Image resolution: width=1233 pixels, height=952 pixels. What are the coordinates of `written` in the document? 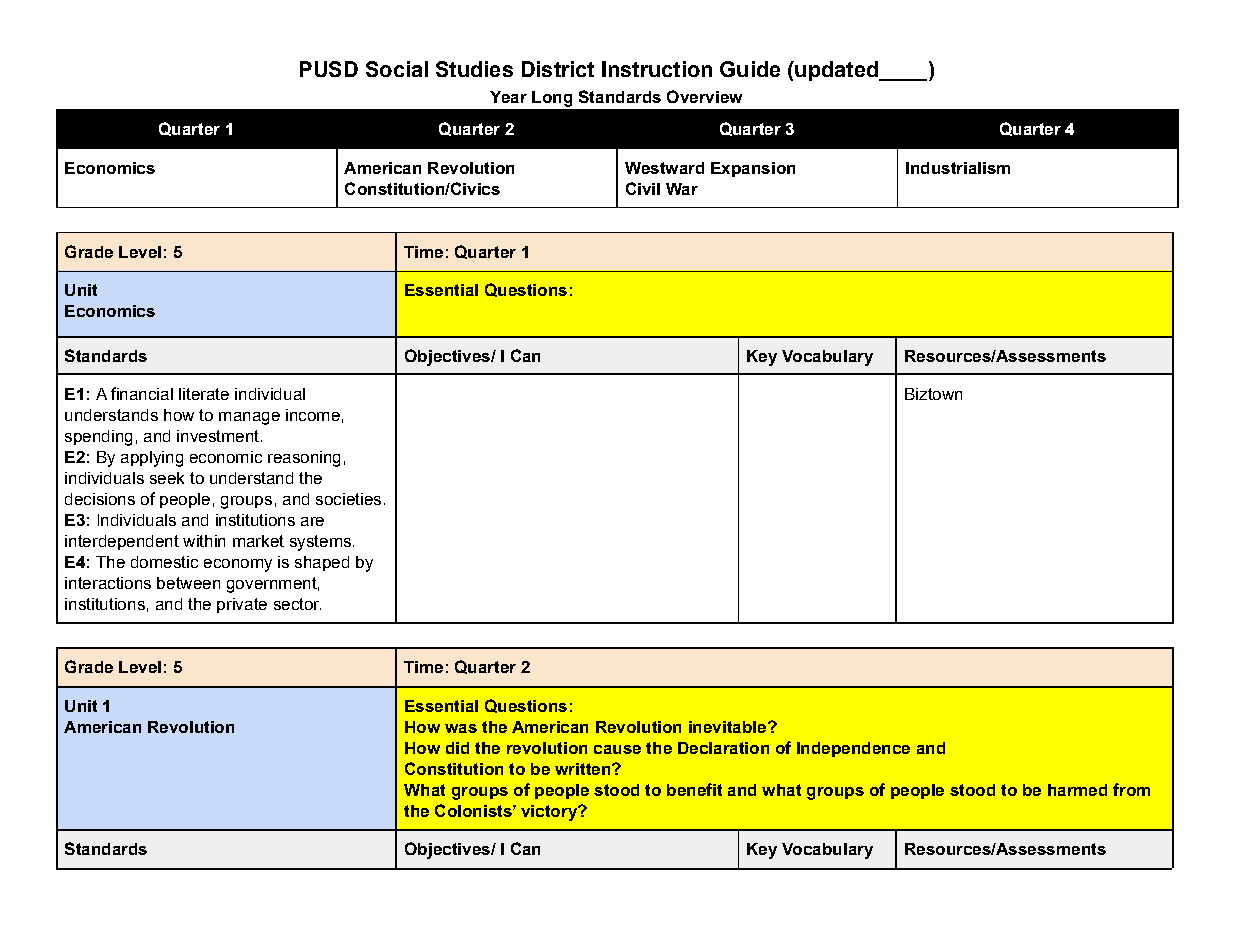 It's located at (584, 769).
